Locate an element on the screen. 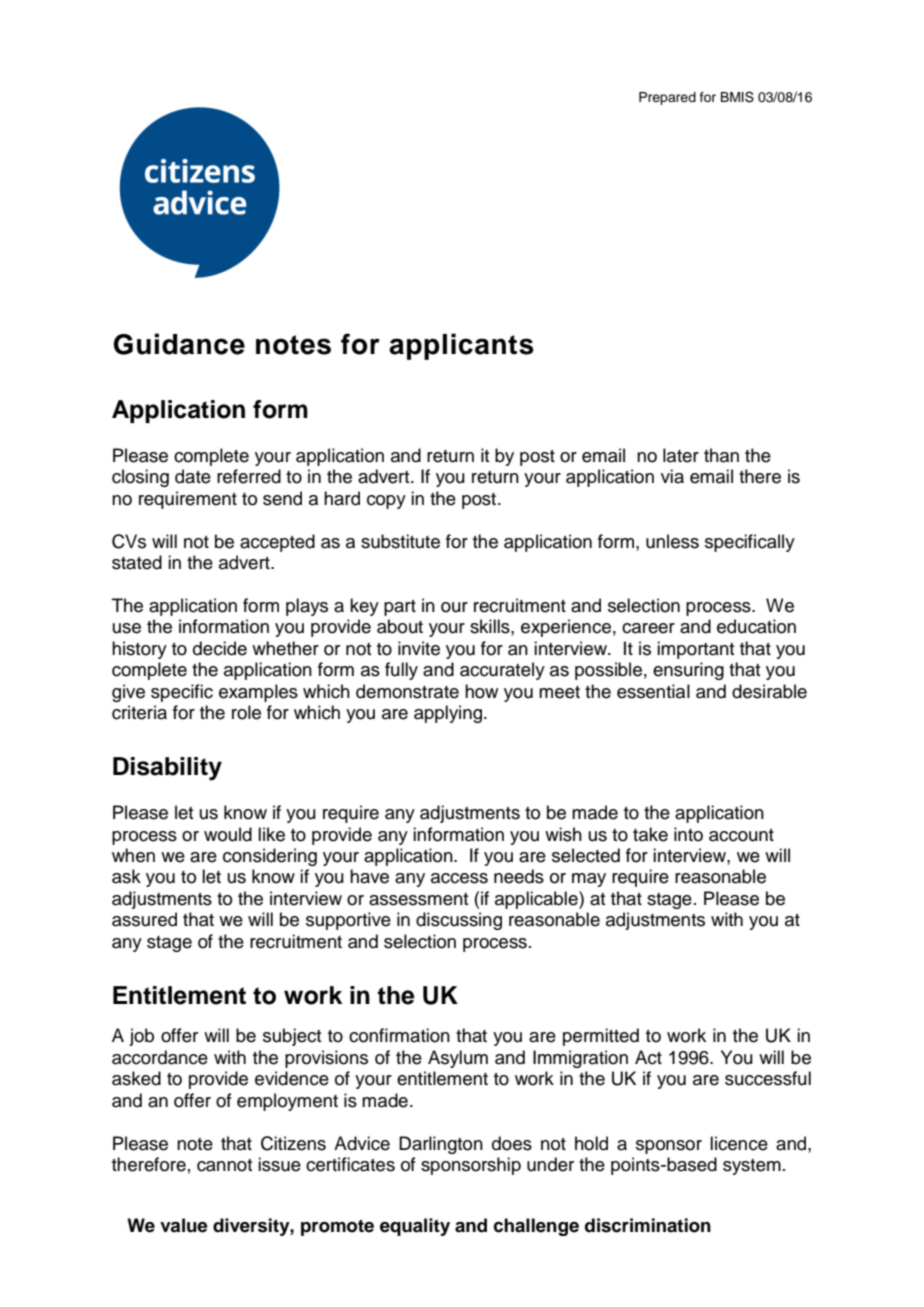 This screenshot has width=924, height=1307. assured is located at coordinates (144, 919).
